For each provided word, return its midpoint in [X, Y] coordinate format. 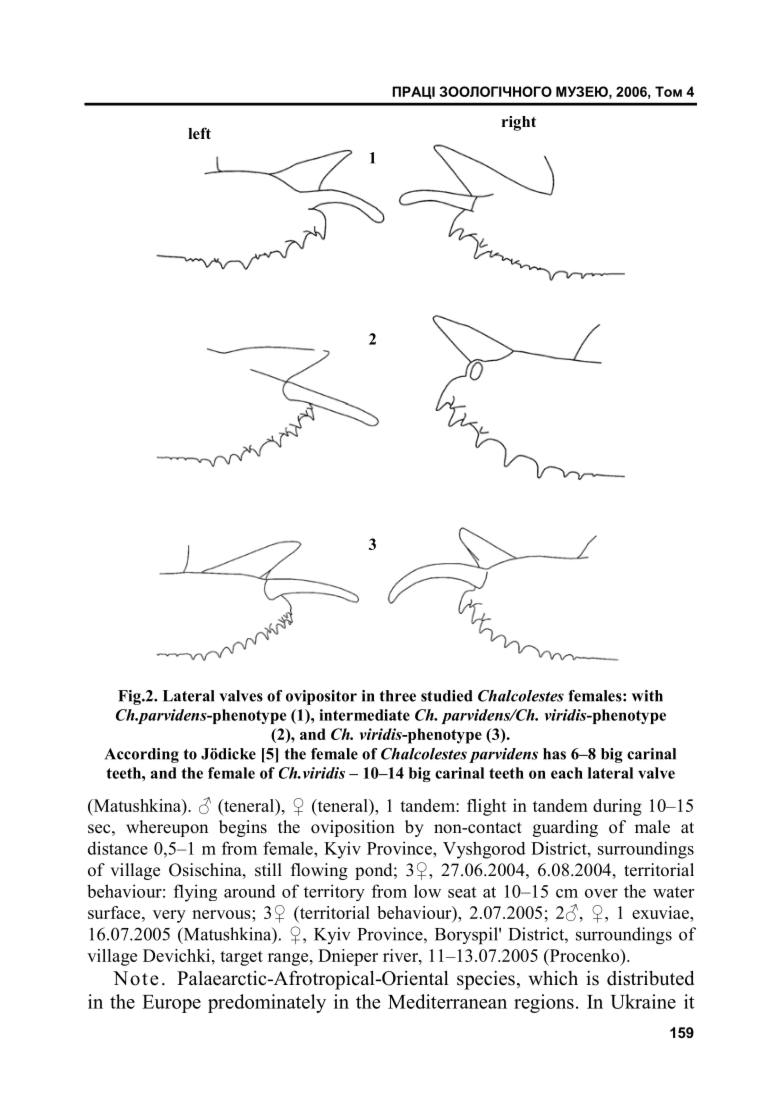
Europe [171, 1004]
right [519, 123]
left [199, 133]
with [647, 696]
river [401, 955]
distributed [650, 978]
